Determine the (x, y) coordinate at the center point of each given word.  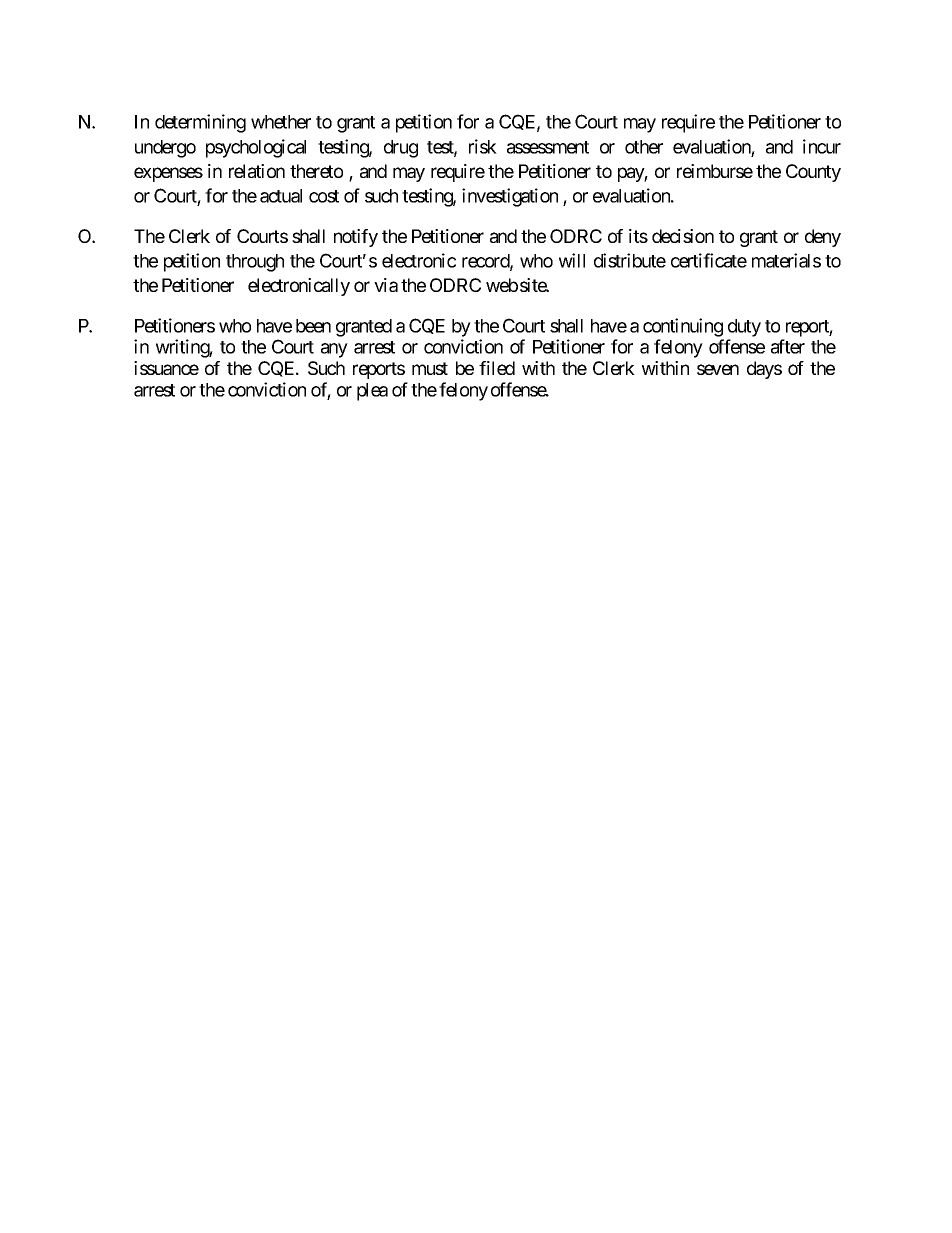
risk (483, 146)
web (502, 285)
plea (372, 392)
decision (683, 236)
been (313, 326)
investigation (510, 197)
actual (281, 196)
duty (744, 328)
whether (281, 122)
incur (822, 146)
